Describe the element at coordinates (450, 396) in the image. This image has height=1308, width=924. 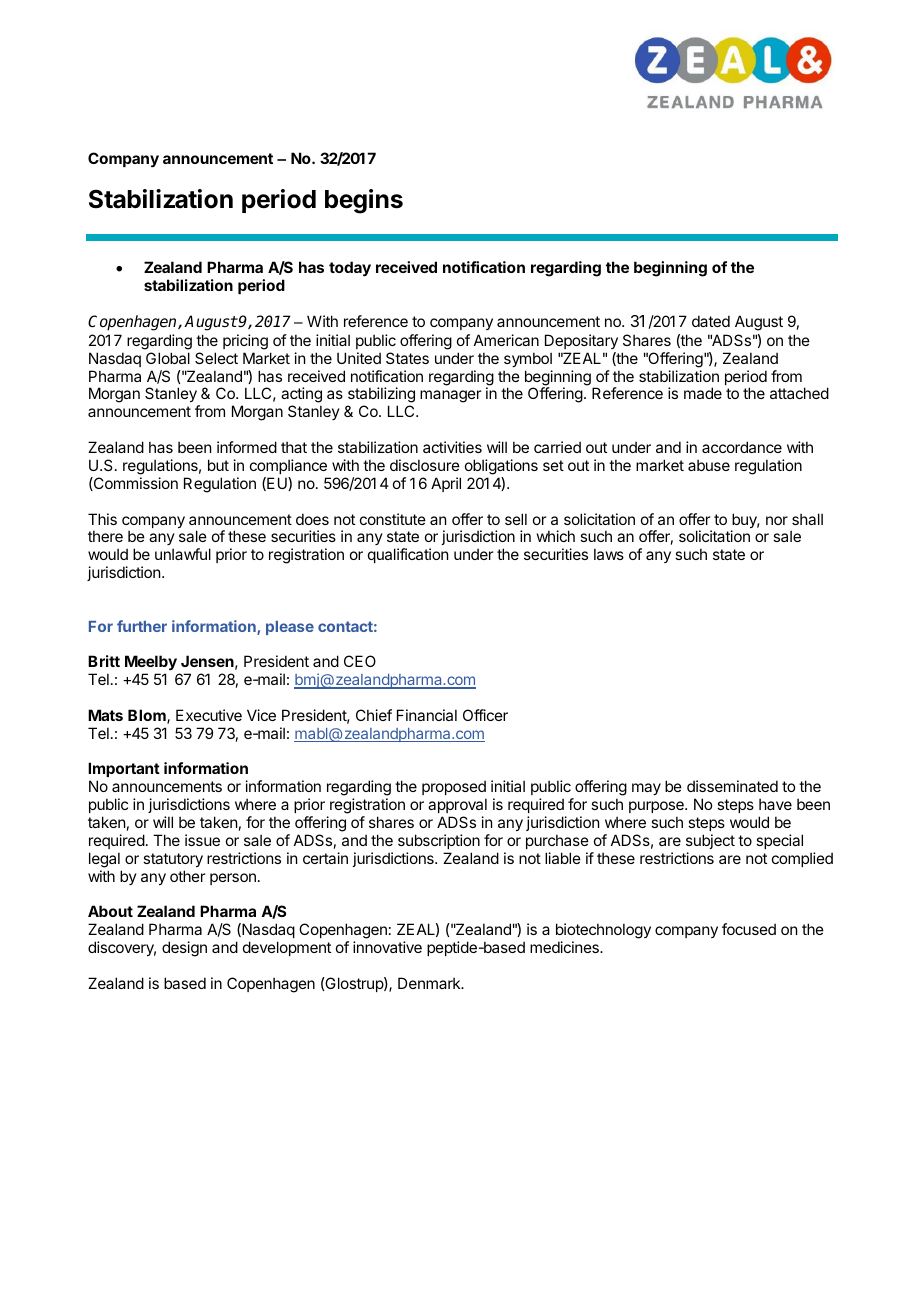
I see `manager` at that location.
